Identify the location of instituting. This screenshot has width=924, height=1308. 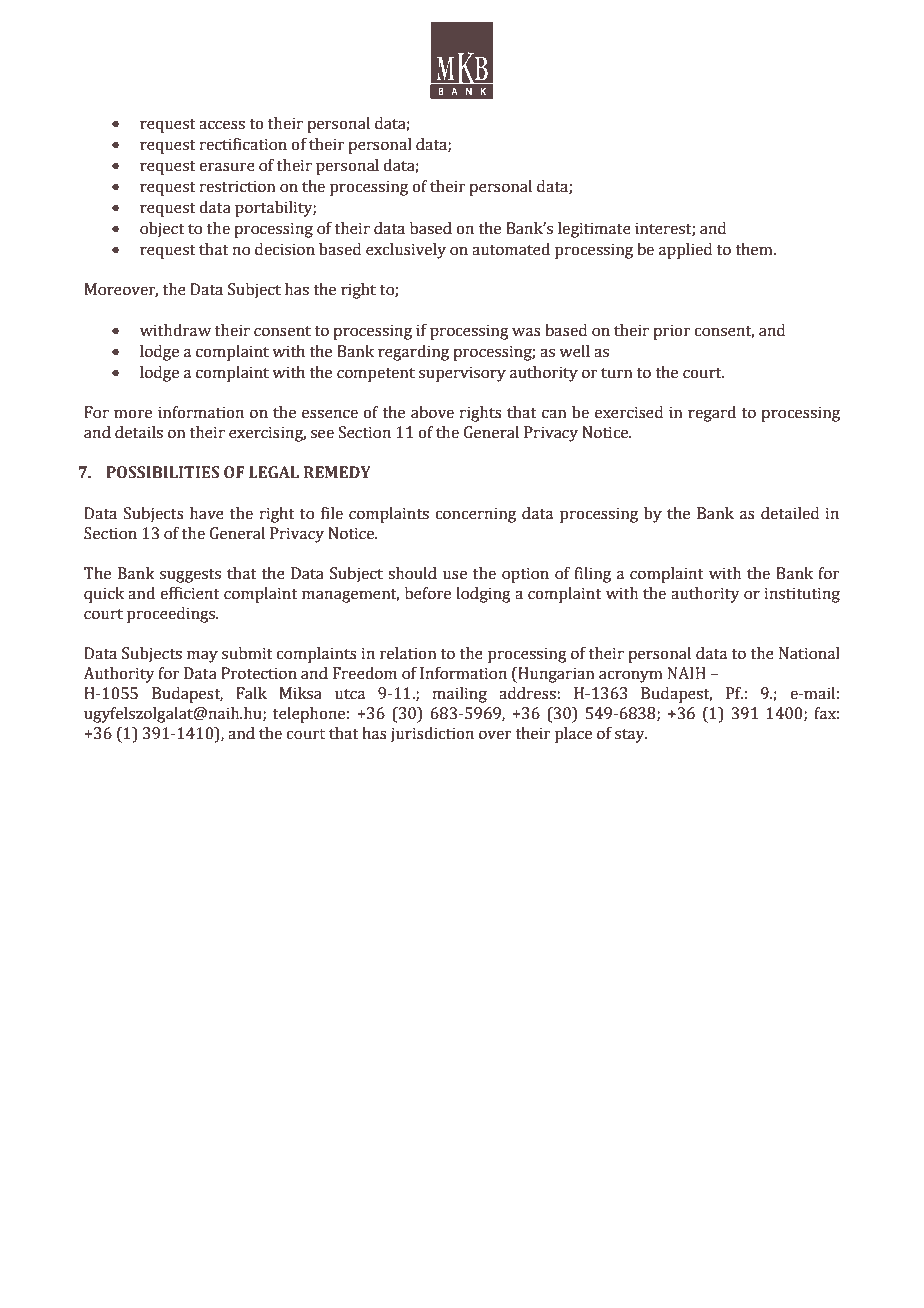
(802, 595).
